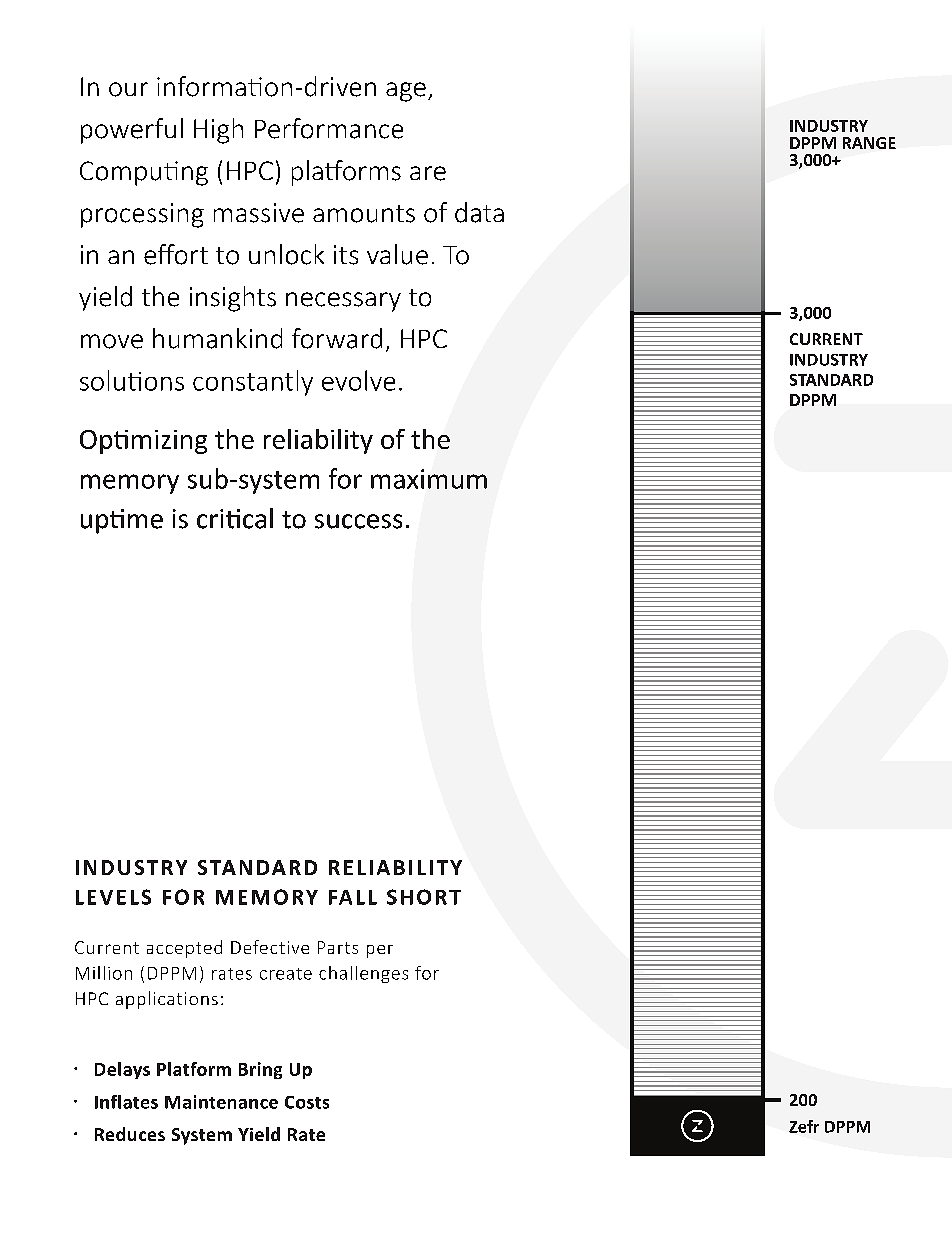 This screenshot has height=1233, width=952. What do you see at coordinates (184, 949) in the screenshot?
I see `accepted` at bounding box center [184, 949].
